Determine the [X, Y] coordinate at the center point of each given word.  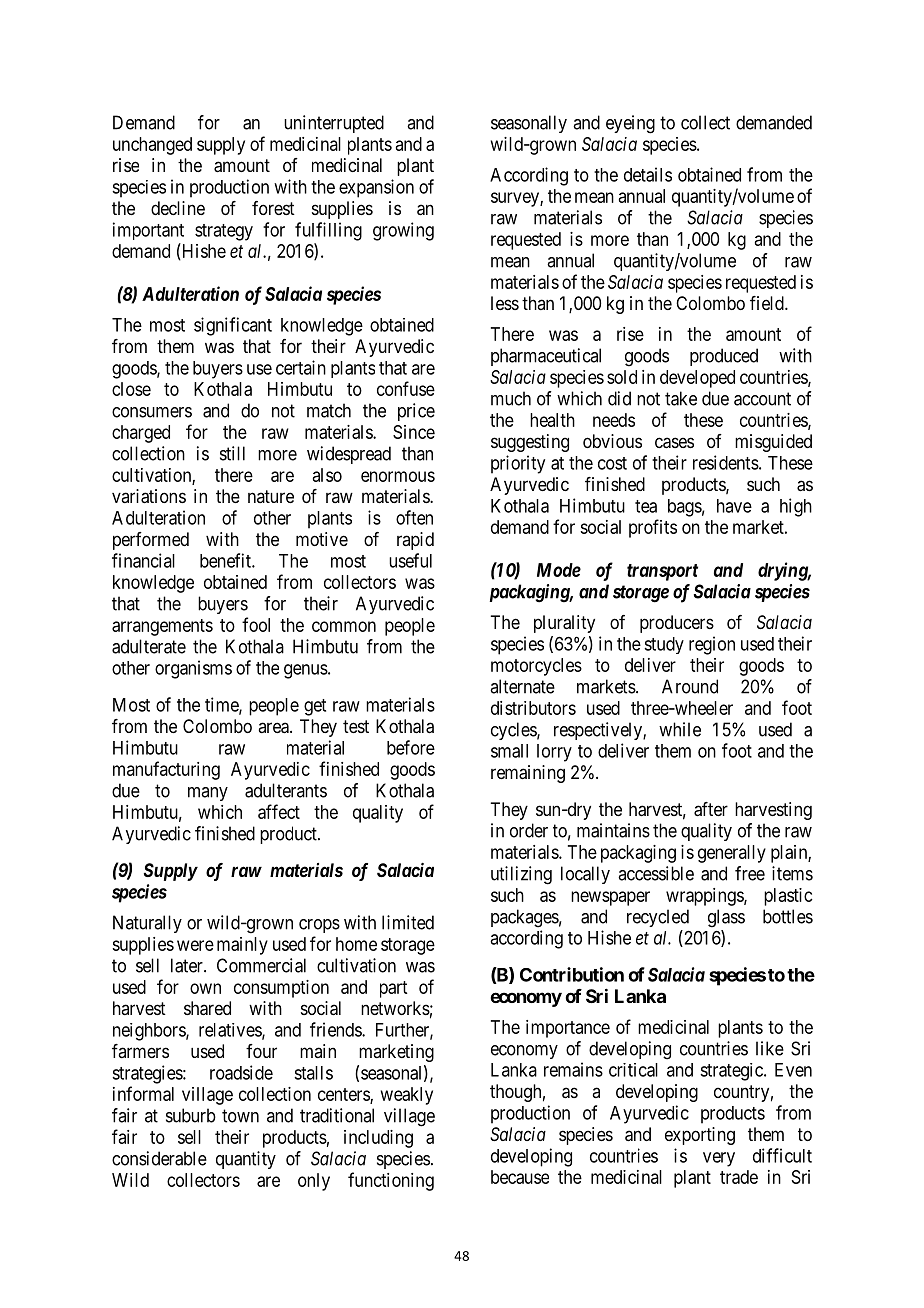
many [208, 794]
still [232, 453]
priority [518, 464]
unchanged [152, 146]
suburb [191, 1115]
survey [516, 199]
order [529, 830]
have [734, 506]
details [648, 174]
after [711, 809]
